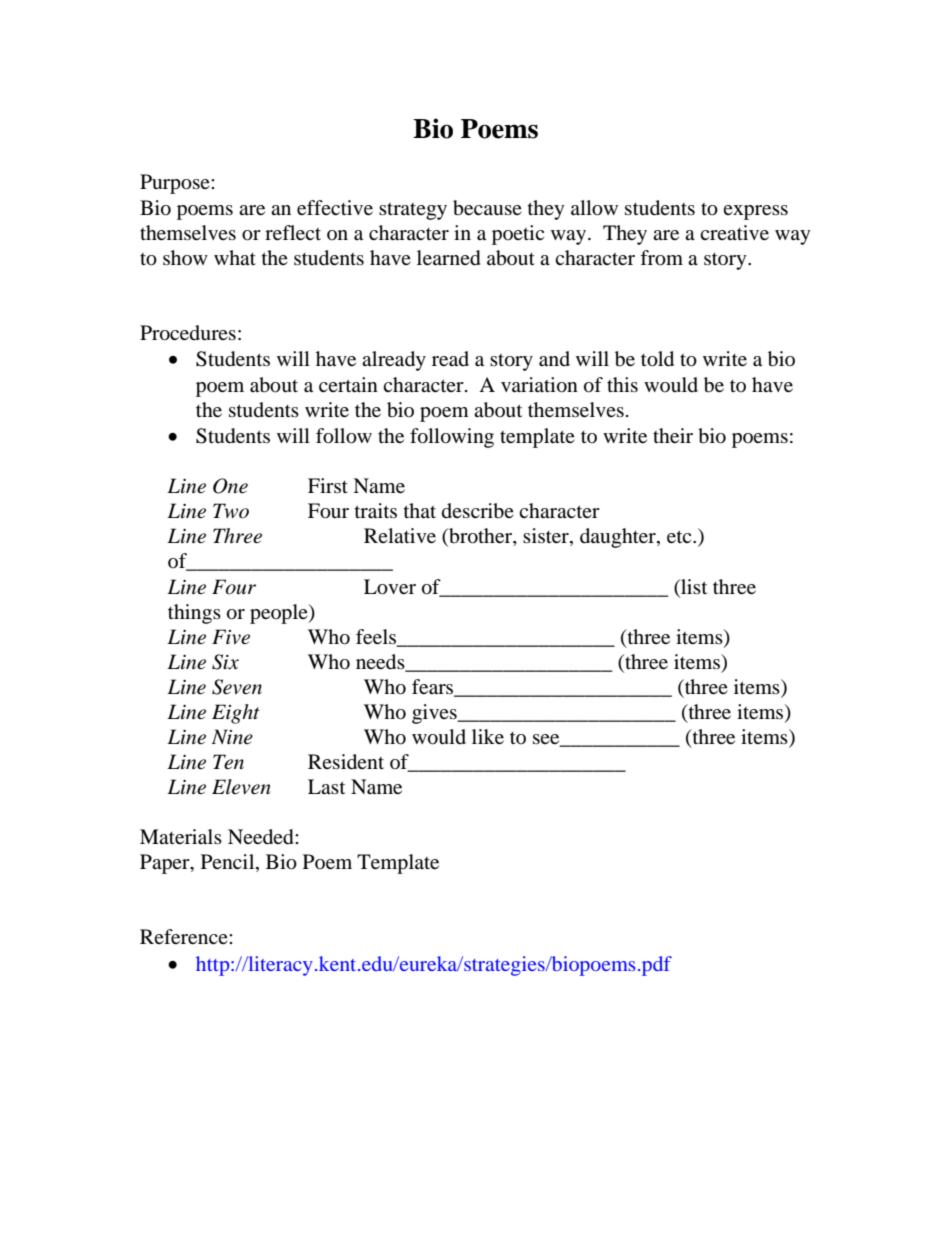 The width and height of the screenshot is (952, 1233). Describe the element at coordinates (293, 232) in the screenshot. I see `reflect` at that location.
